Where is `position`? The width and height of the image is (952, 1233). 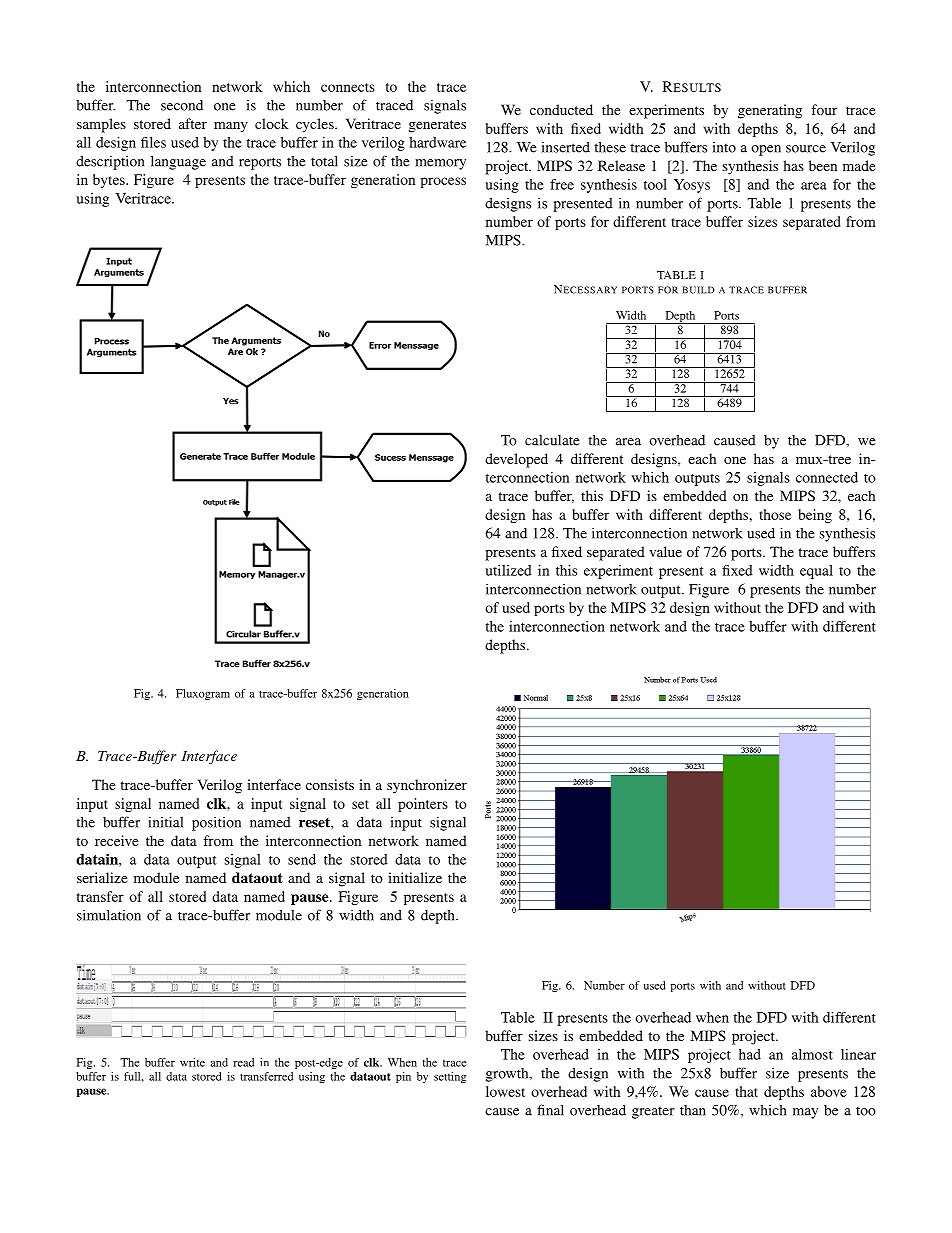
position is located at coordinates (216, 823).
